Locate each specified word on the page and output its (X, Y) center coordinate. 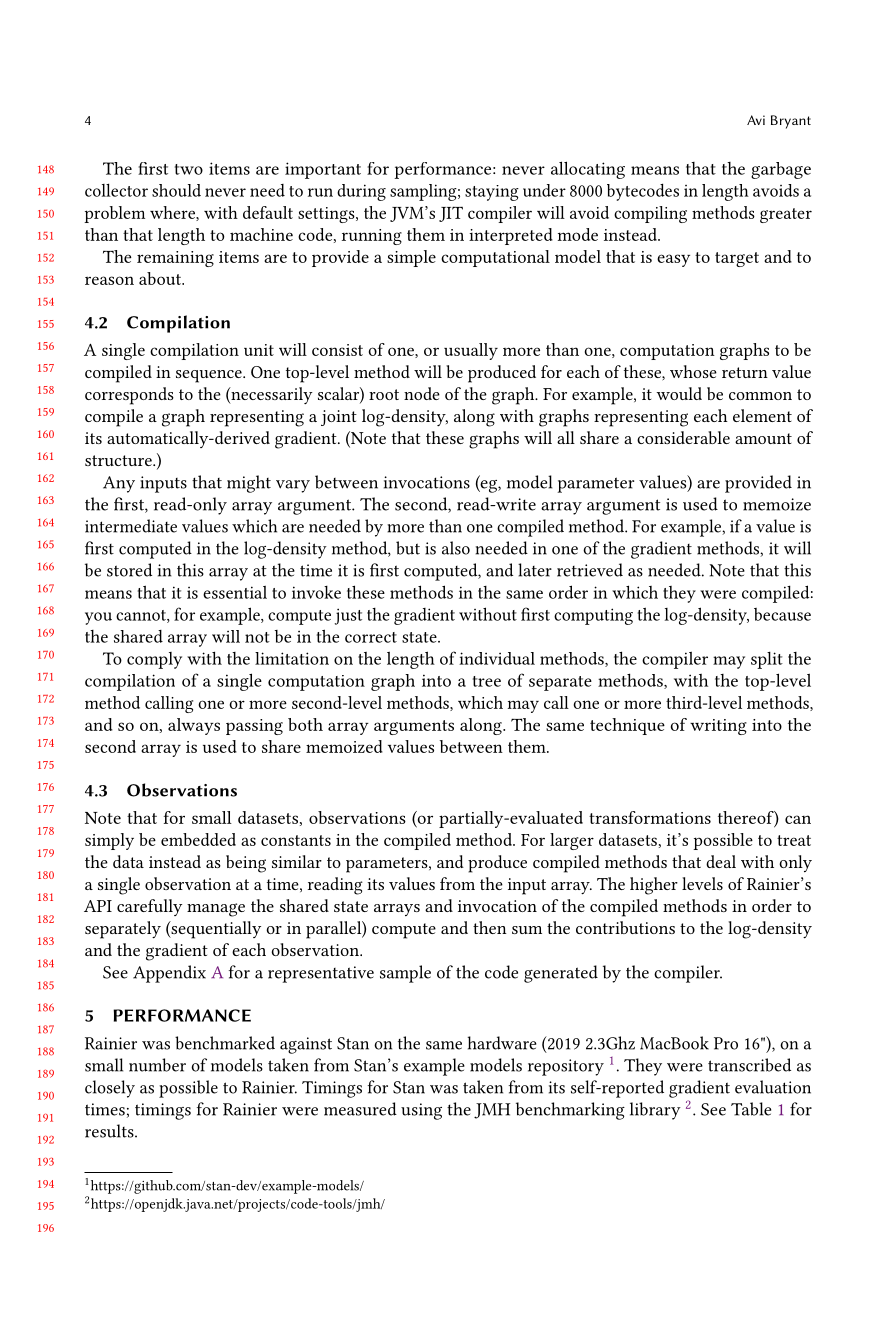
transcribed (749, 1065)
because (782, 614)
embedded (198, 839)
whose (693, 371)
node (422, 393)
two (189, 169)
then (490, 927)
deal (721, 861)
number (157, 1065)
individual (497, 658)
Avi (756, 120)
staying (492, 193)
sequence (210, 376)
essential (235, 592)
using (421, 1111)
